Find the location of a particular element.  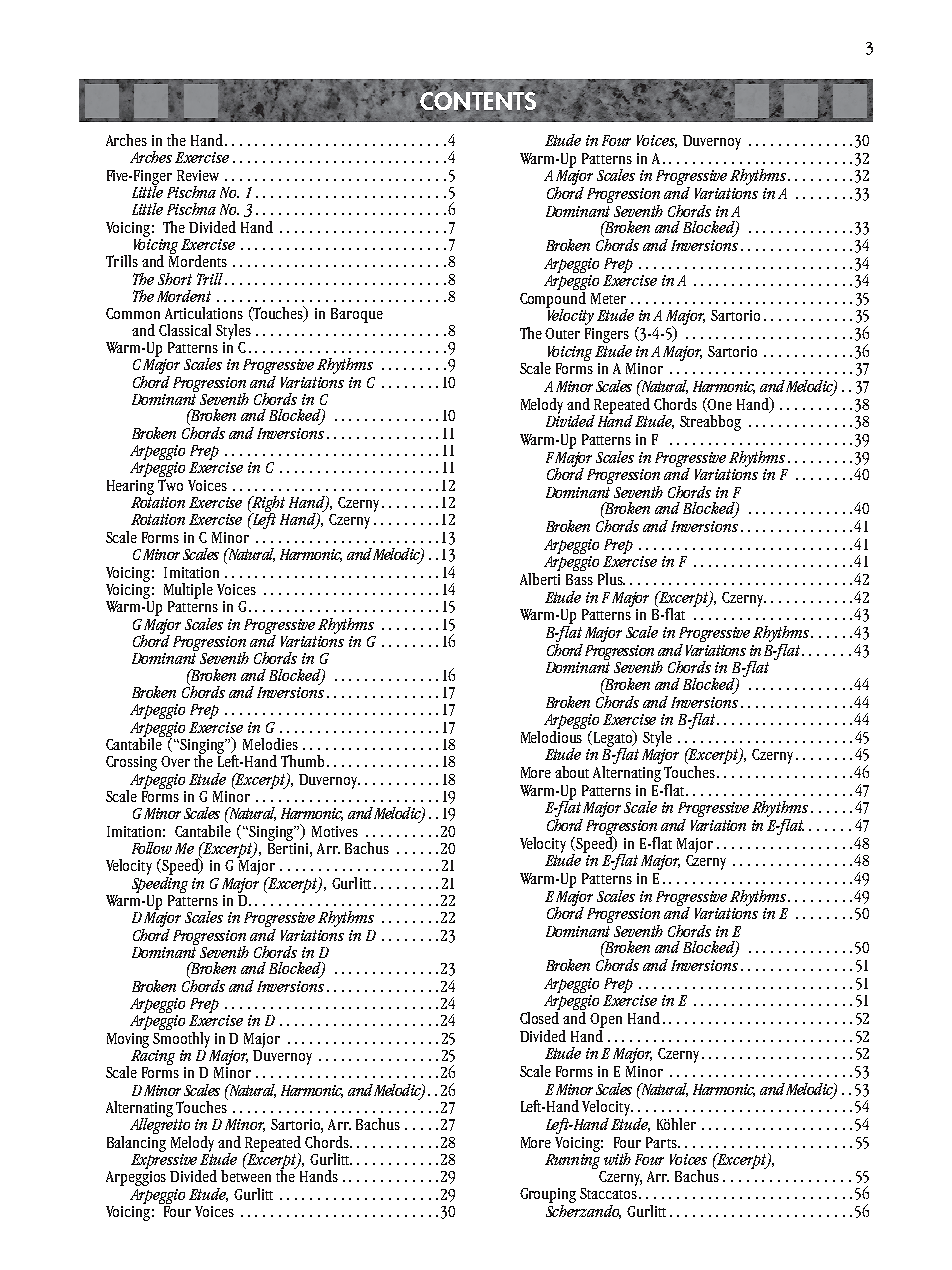

Baroque is located at coordinates (357, 315).
